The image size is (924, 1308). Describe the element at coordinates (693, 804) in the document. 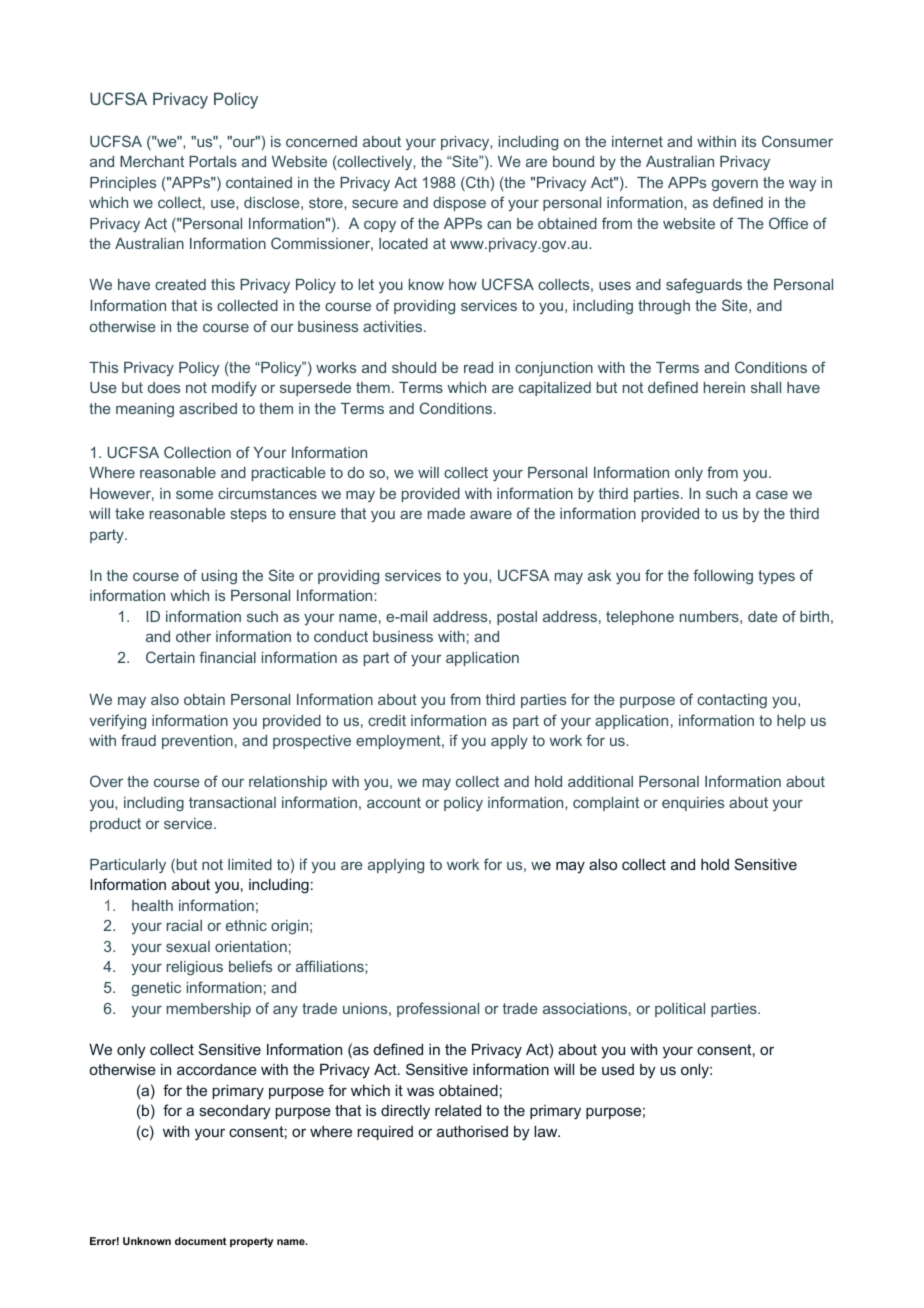

I see `enquiries` at that location.
